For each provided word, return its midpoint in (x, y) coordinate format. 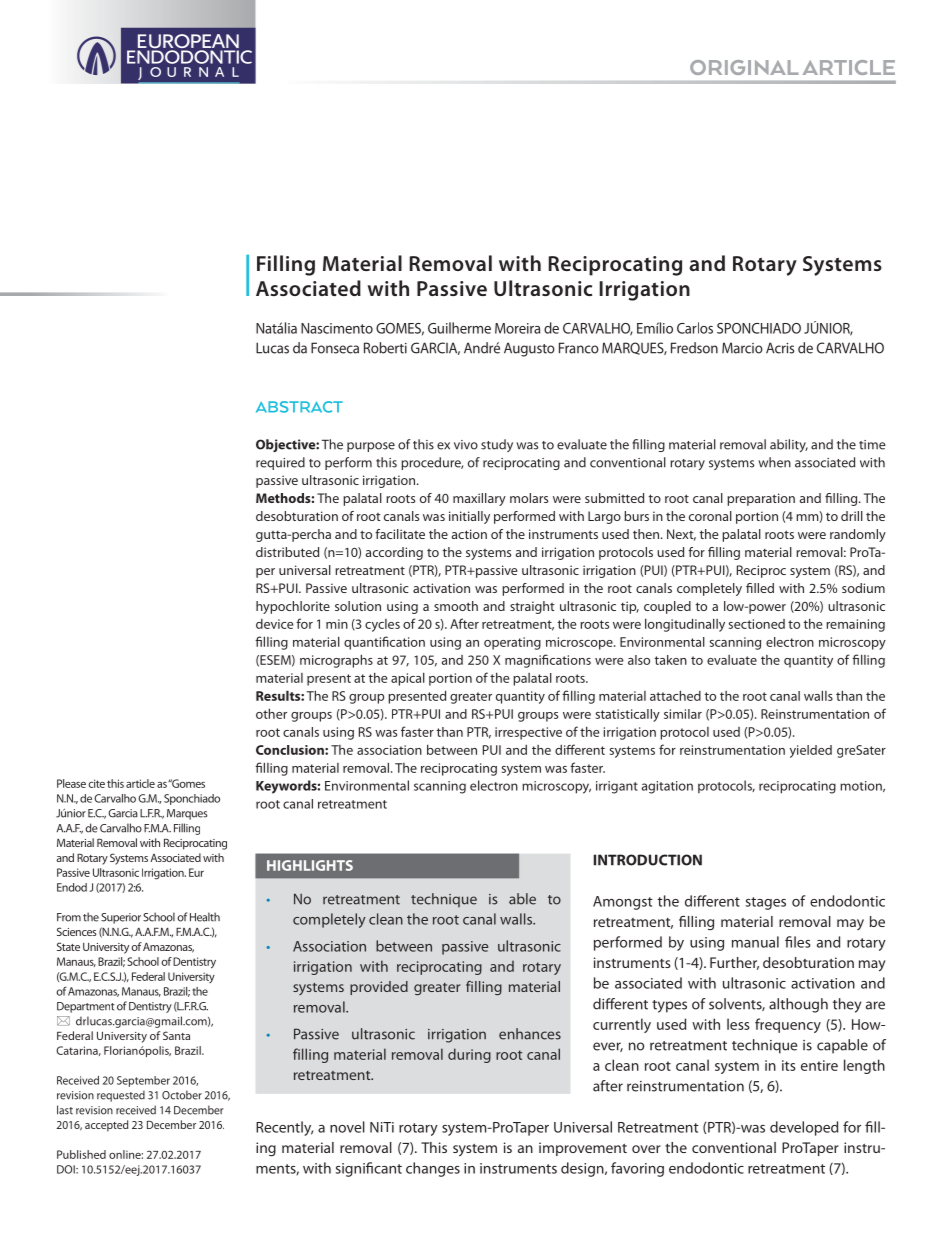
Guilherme (459, 328)
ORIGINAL (744, 67)
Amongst (623, 903)
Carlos (695, 328)
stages (766, 903)
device (274, 624)
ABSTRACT (299, 407)
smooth (456, 606)
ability (789, 445)
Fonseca (335, 348)
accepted (106, 1126)
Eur (196, 872)
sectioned (757, 624)
